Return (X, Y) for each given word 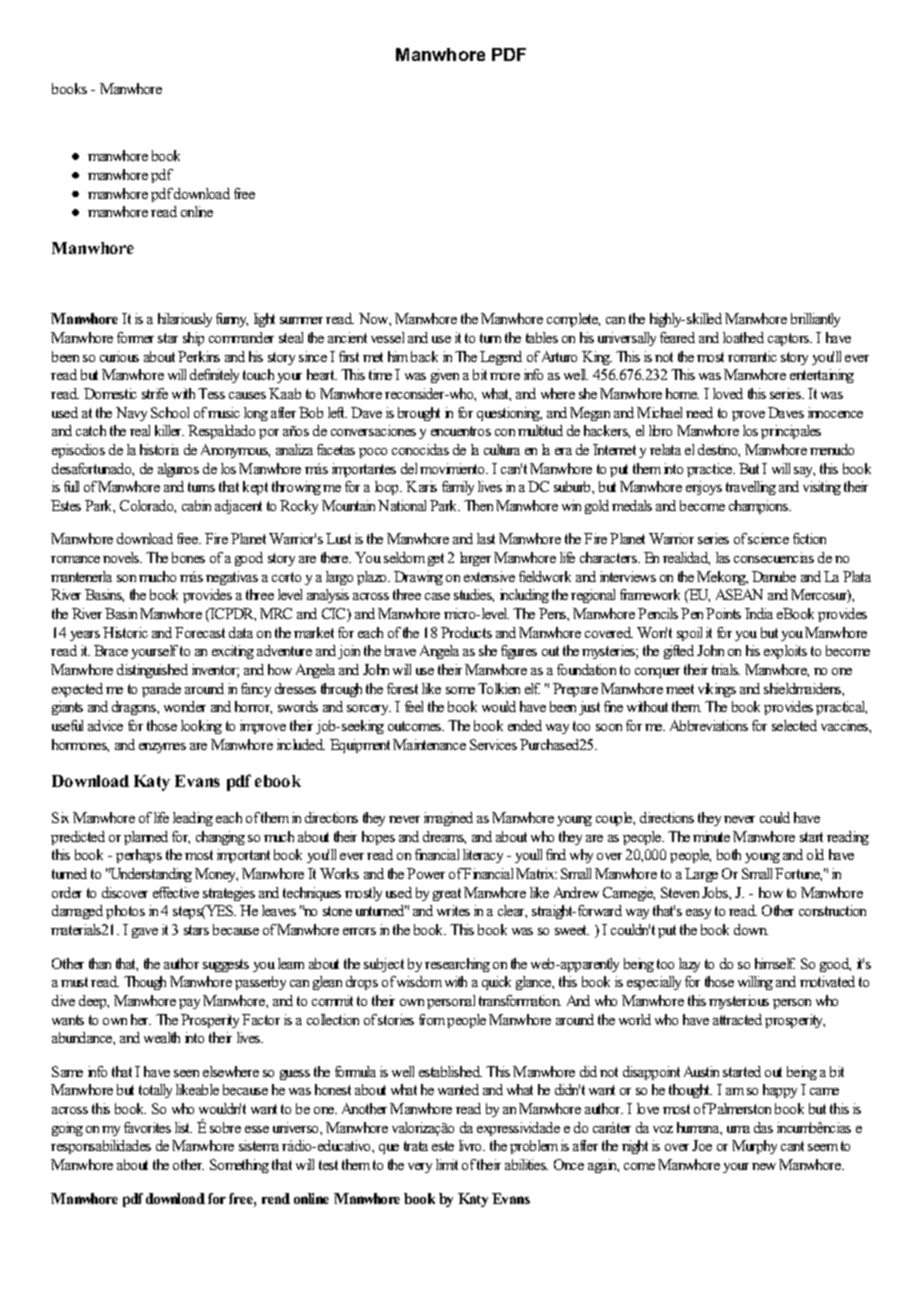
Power (426, 873)
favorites (147, 1127)
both (729, 854)
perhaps (139, 856)
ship (193, 339)
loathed (743, 337)
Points (723, 613)
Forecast (200, 632)
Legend (501, 358)
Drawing (418, 578)
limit (447, 1164)
